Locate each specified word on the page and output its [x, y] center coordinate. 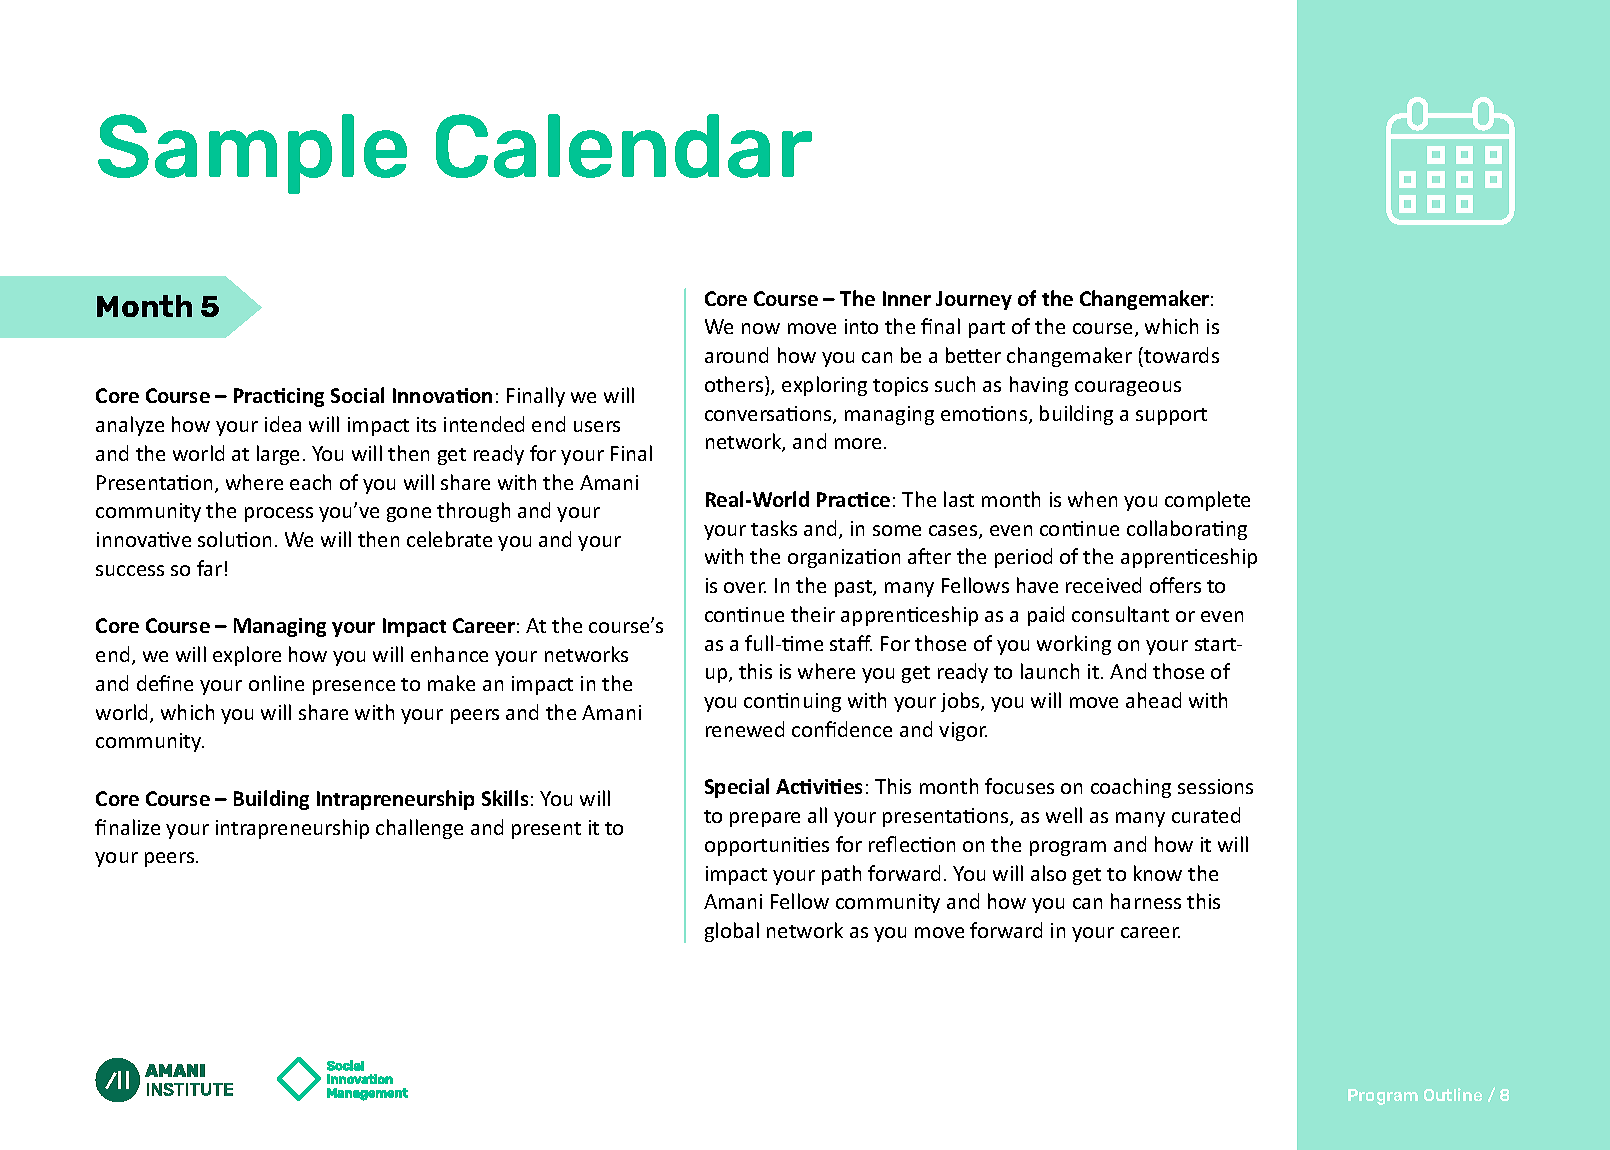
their [813, 614]
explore [247, 656]
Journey [974, 300]
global [732, 932]
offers [1175, 585]
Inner [907, 298]
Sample [252, 154]
